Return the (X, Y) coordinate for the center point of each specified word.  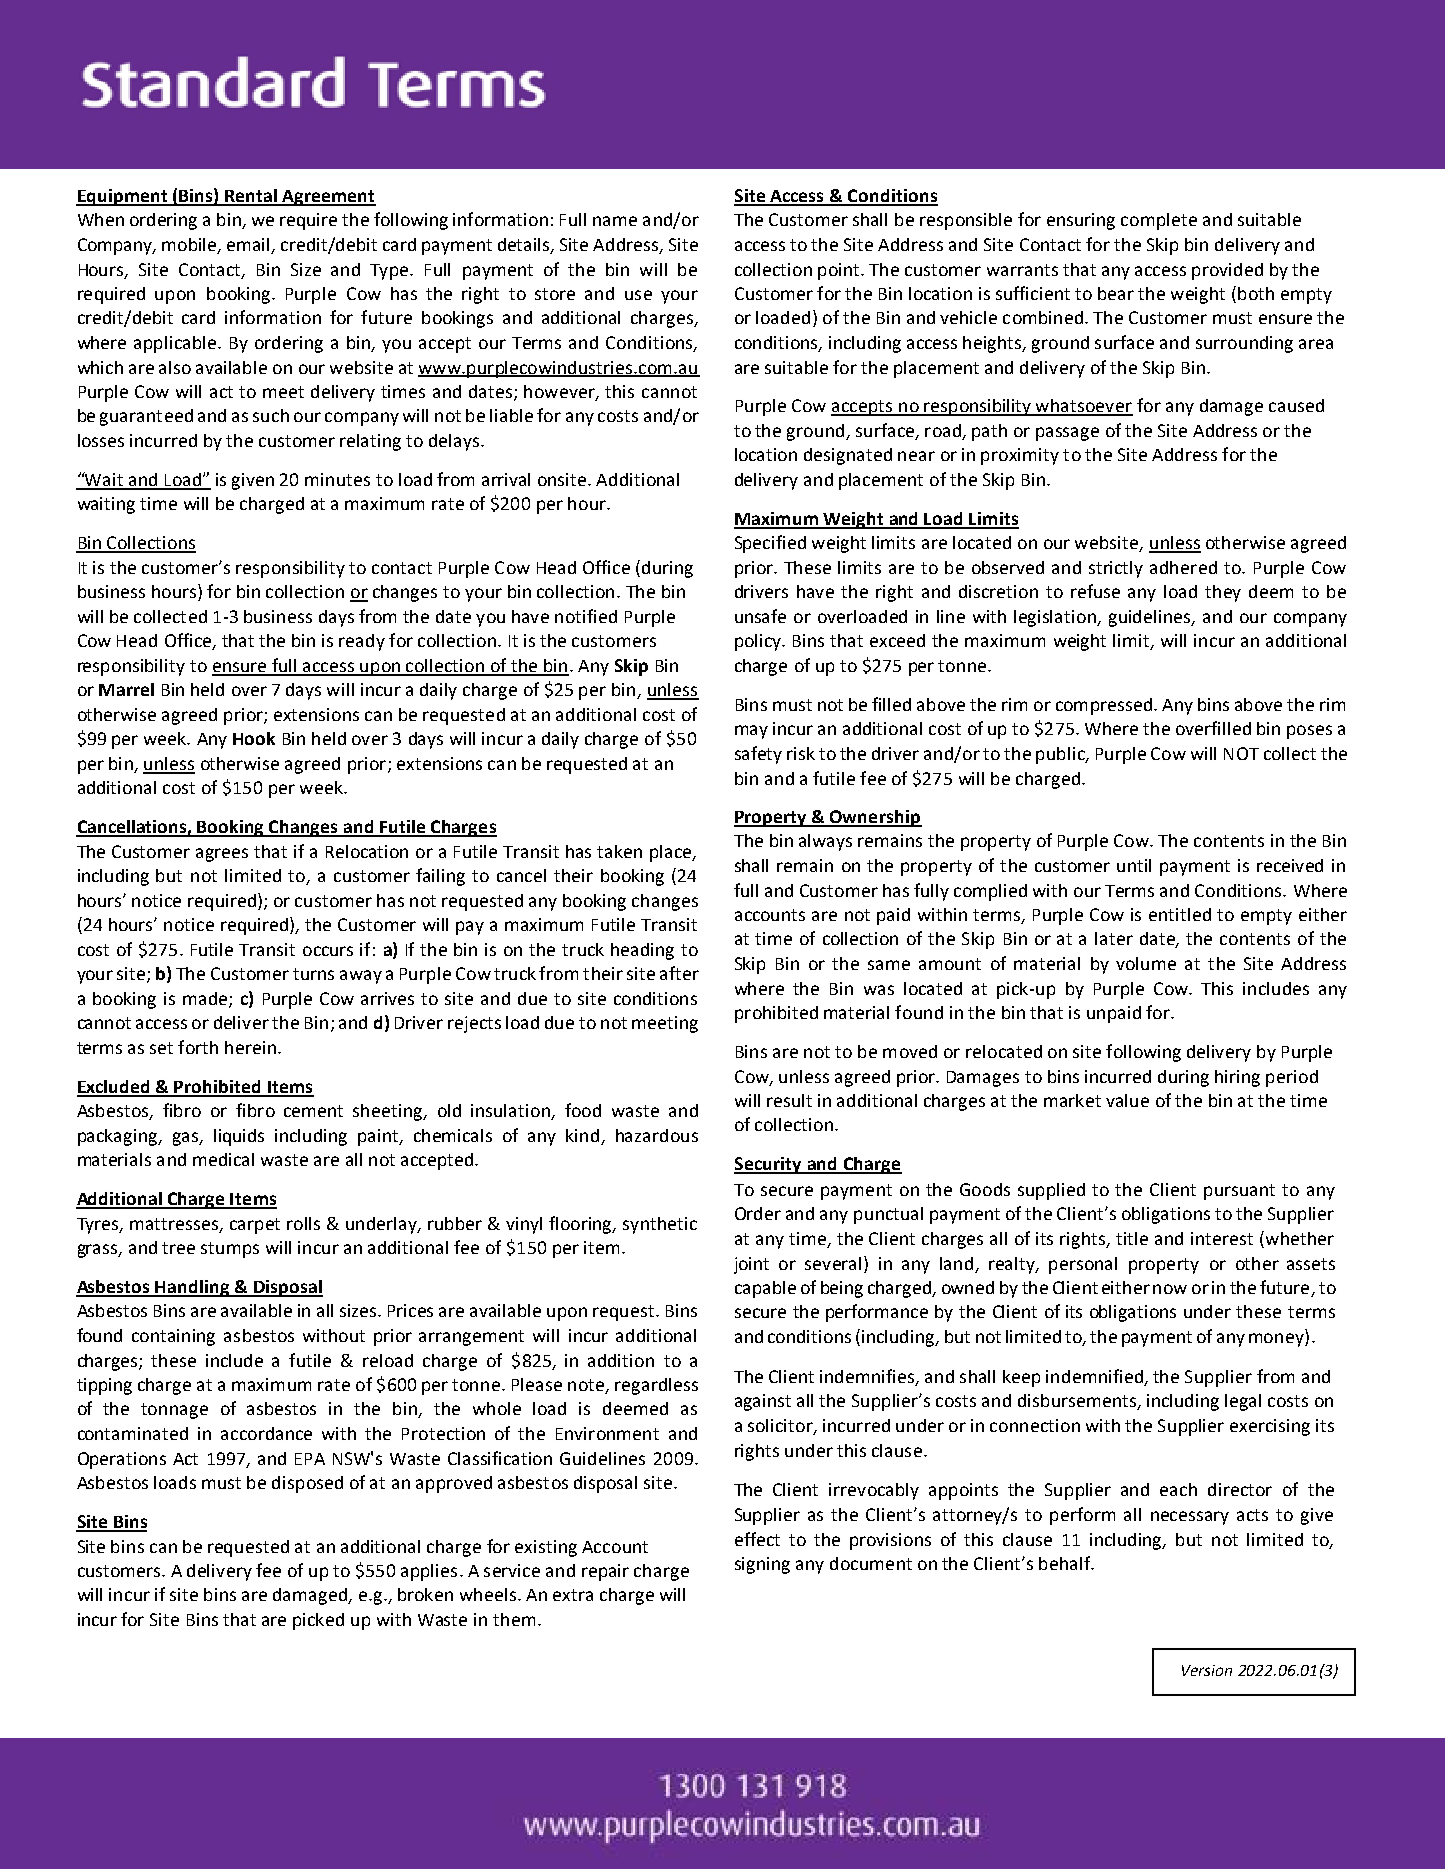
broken (425, 1594)
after (679, 973)
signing (762, 1565)
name (615, 221)
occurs (328, 951)
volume (1146, 963)
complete (1159, 221)
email (249, 246)
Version (1207, 1670)
